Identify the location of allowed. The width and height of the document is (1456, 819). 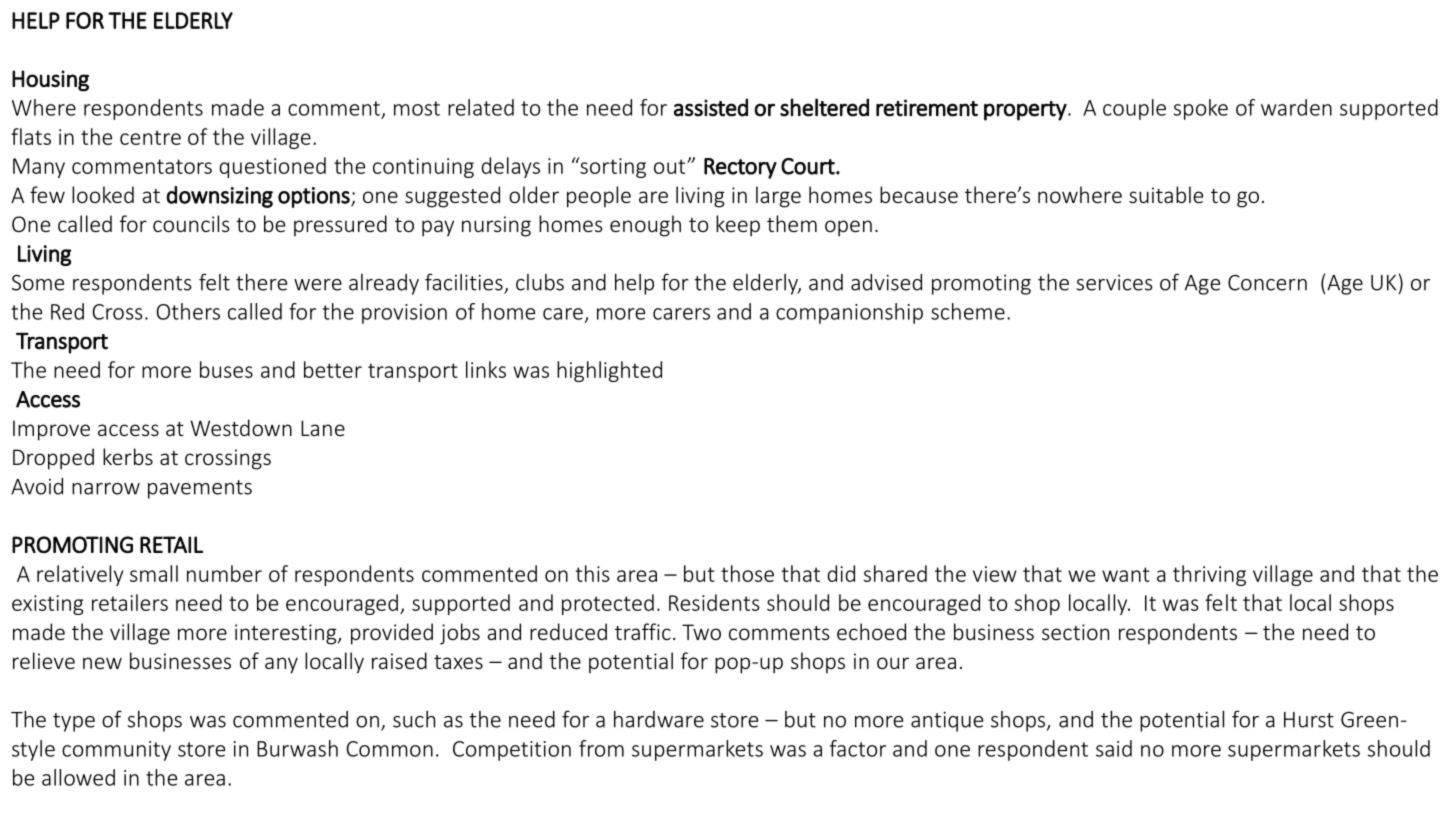
(78, 777).
